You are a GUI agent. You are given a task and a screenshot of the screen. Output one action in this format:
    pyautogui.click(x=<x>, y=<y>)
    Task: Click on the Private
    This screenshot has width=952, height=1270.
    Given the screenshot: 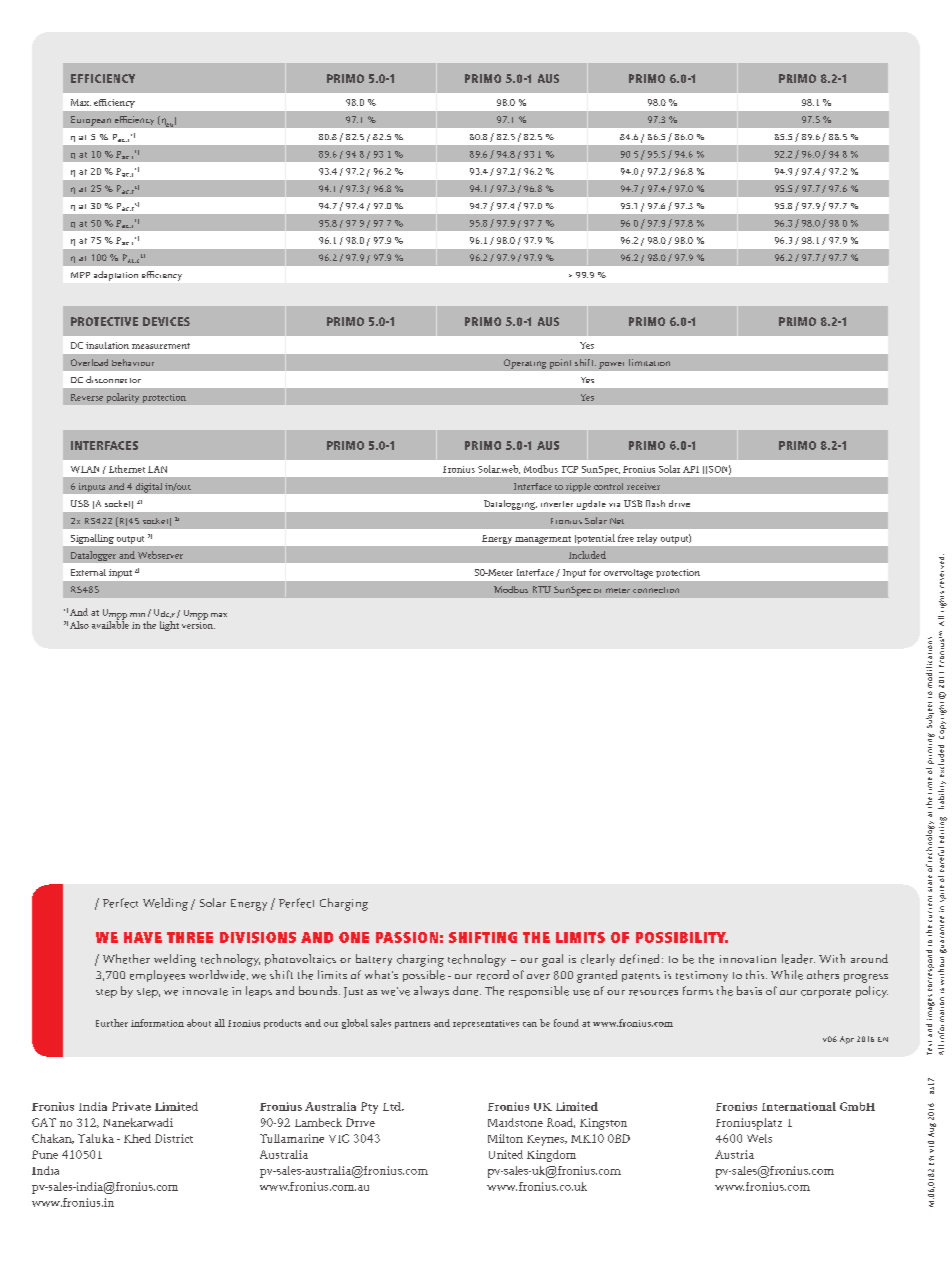 What is the action you would take?
    pyautogui.click(x=131, y=1106)
